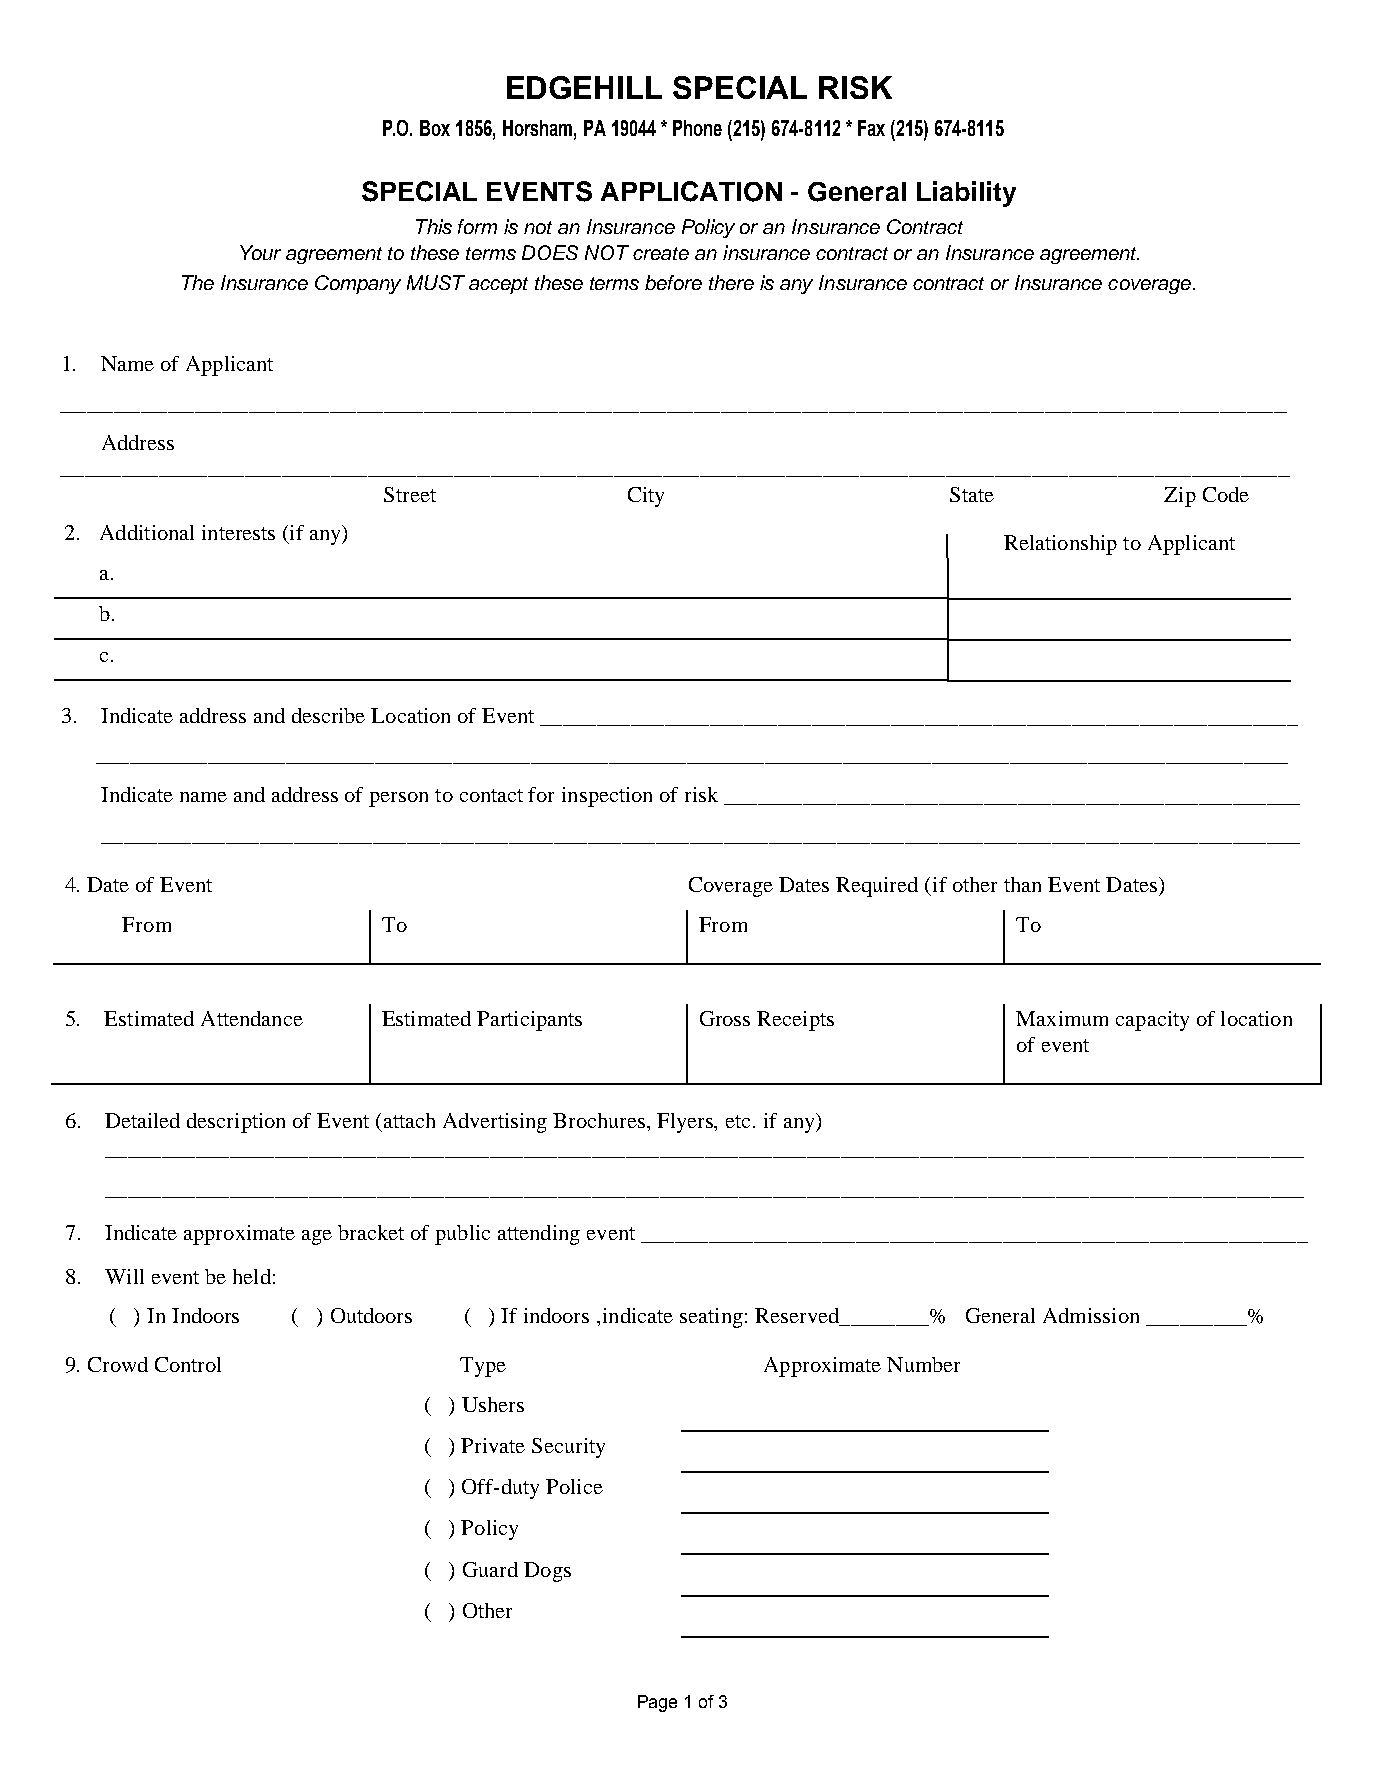 The height and width of the document is (1778, 1374). What do you see at coordinates (236, 1123) in the document?
I see `description` at bounding box center [236, 1123].
